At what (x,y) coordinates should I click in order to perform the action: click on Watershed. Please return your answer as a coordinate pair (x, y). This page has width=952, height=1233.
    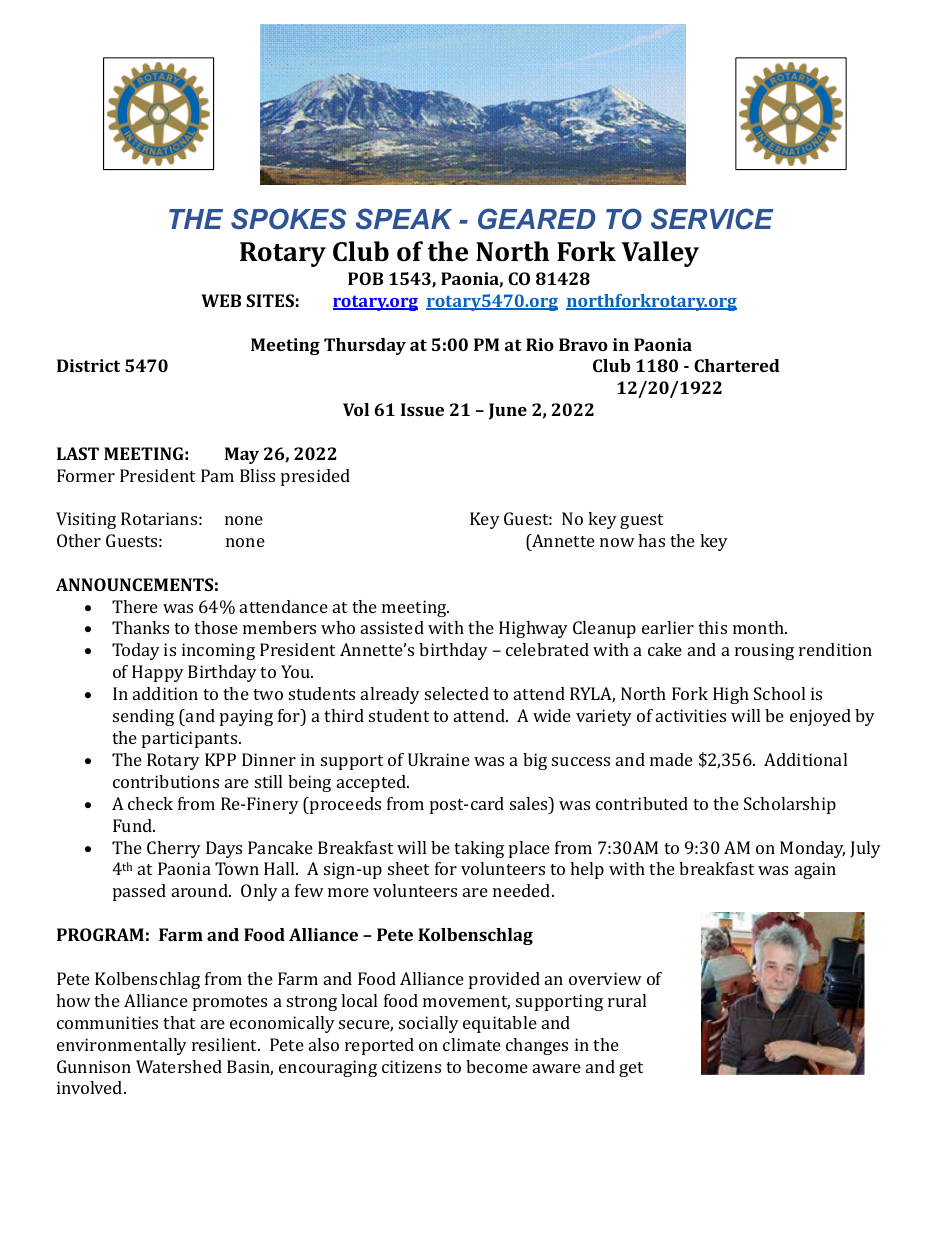
    Looking at the image, I should click on (179, 1066).
